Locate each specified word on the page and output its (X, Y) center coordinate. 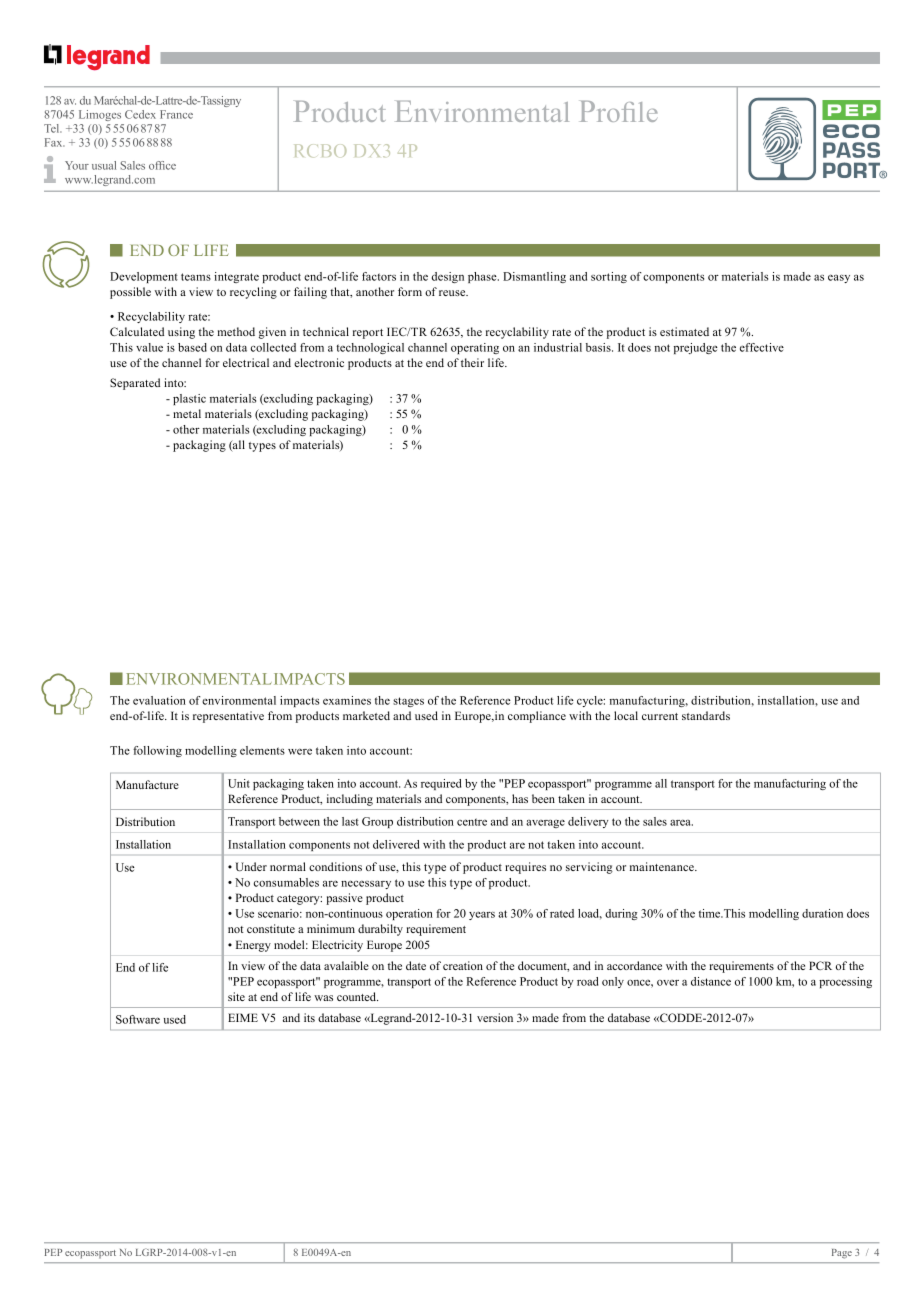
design (448, 277)
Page (842, 1254)
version (495, 1017)
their (472, 362)
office (162, 165)
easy (839, 278)
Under (251, 866)
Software (138, 1019)
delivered (396, 844)
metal (187, 413)
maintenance (663, 866)
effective (762, 347)
